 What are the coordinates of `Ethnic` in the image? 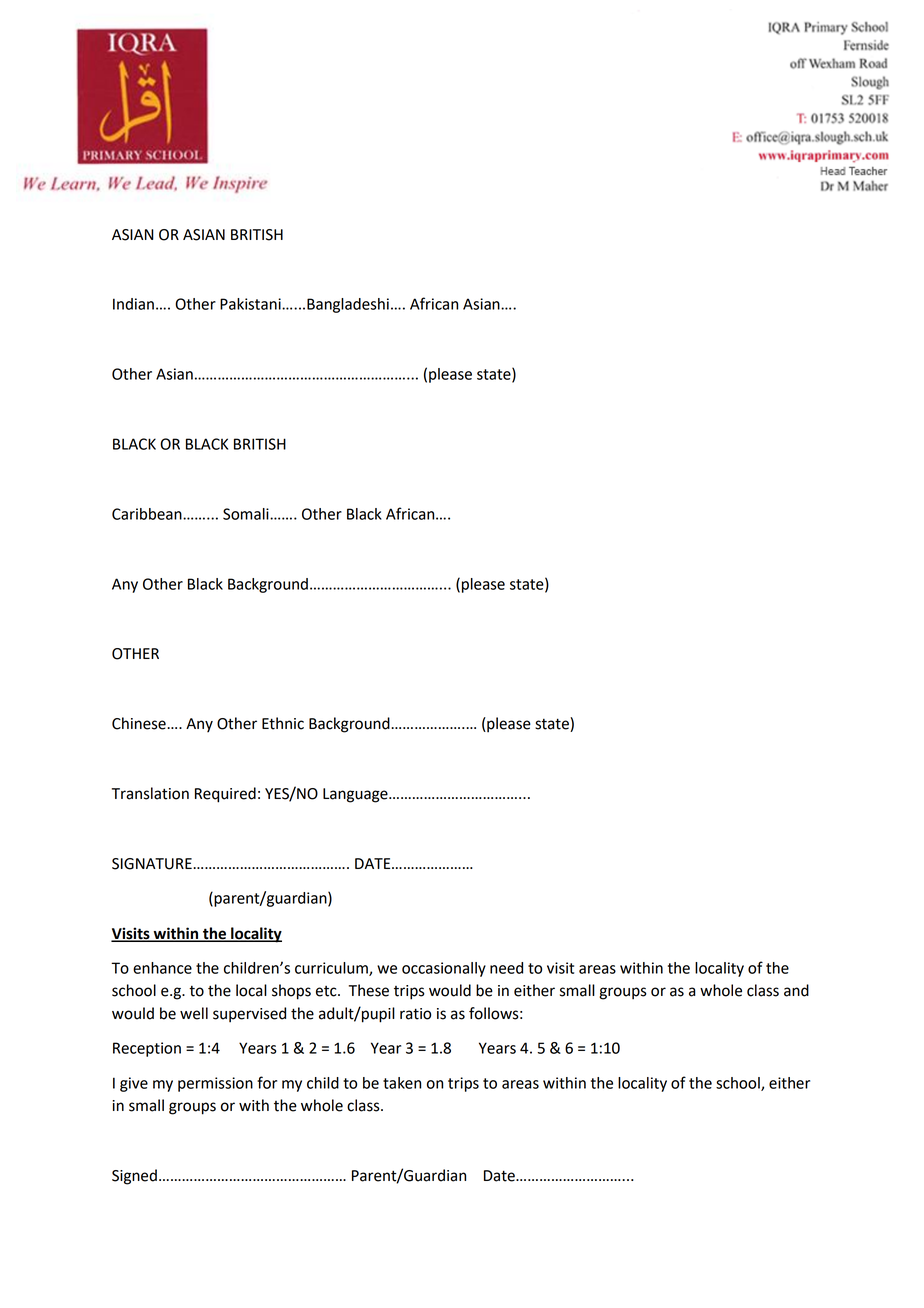 It's located at (283, 723).
